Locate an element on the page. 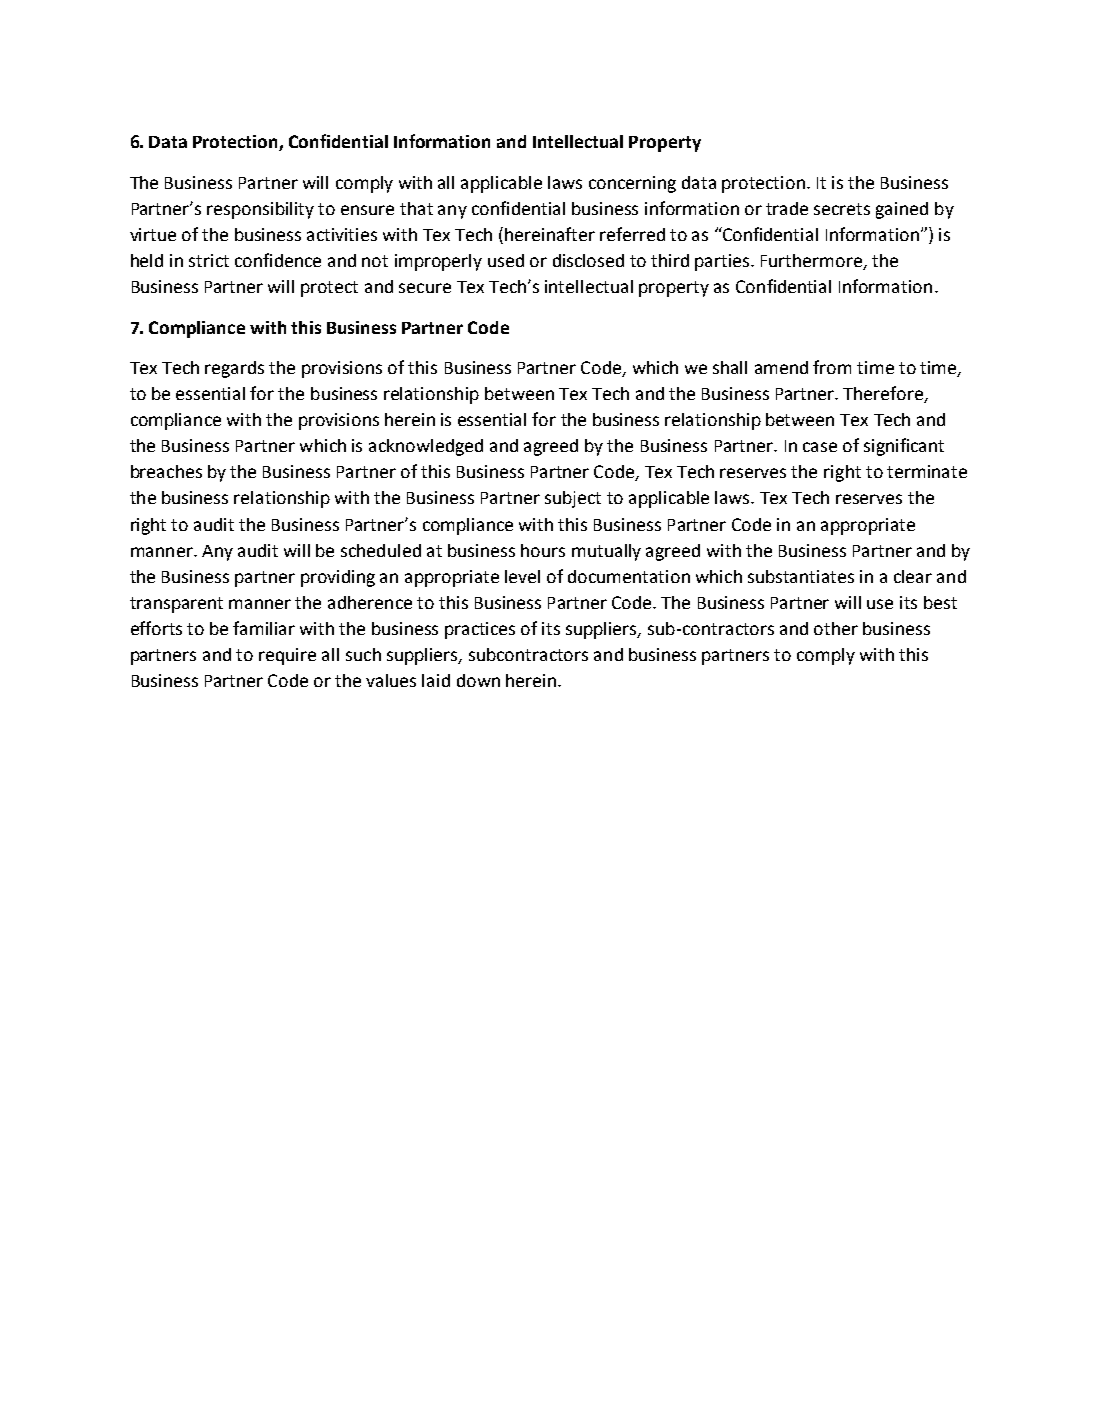 This document has height=1425, width=1101. responsibility is located at coordinates (260, 210).
